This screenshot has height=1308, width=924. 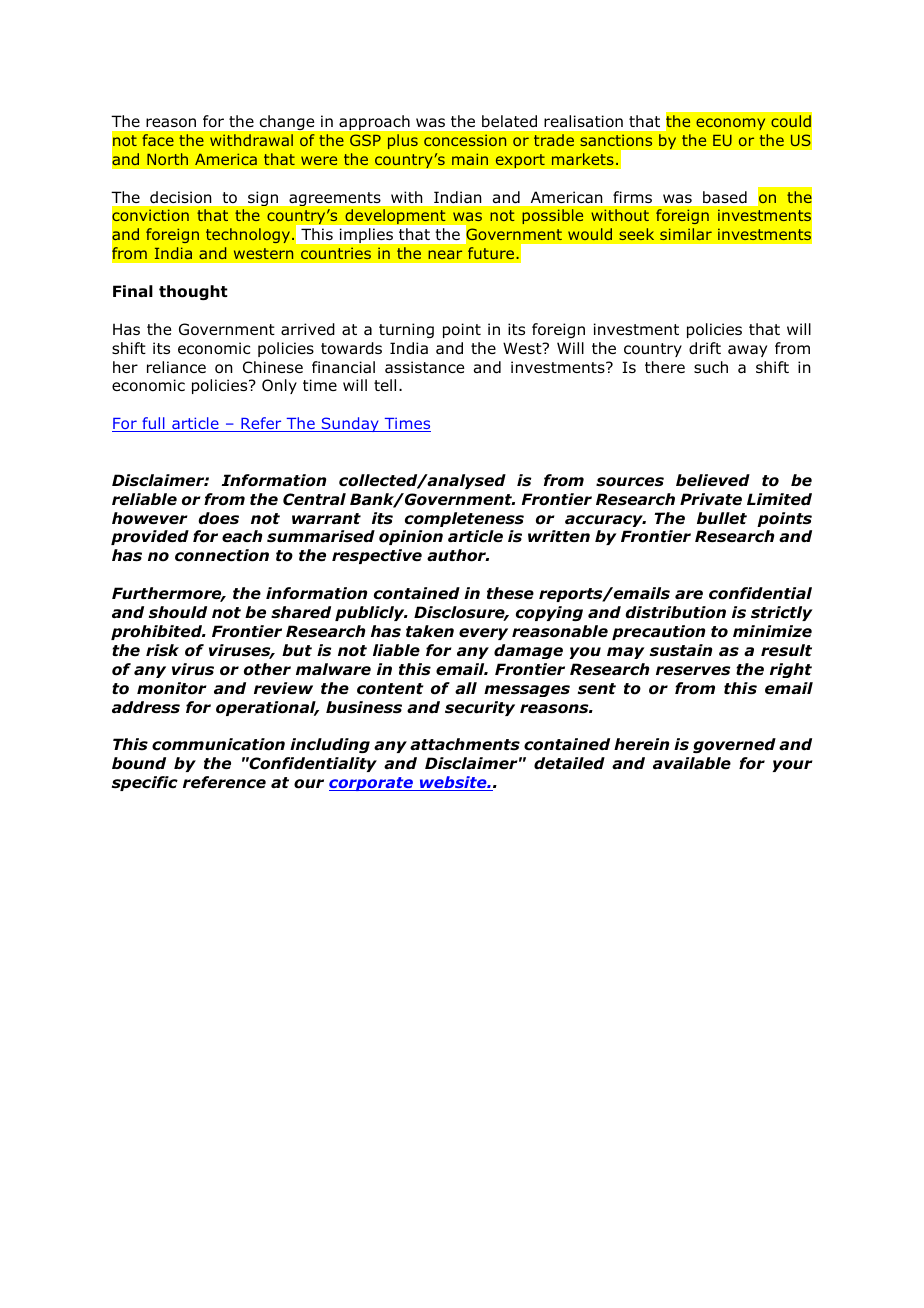 I want to click on drift, so click(x=705, y=348).
